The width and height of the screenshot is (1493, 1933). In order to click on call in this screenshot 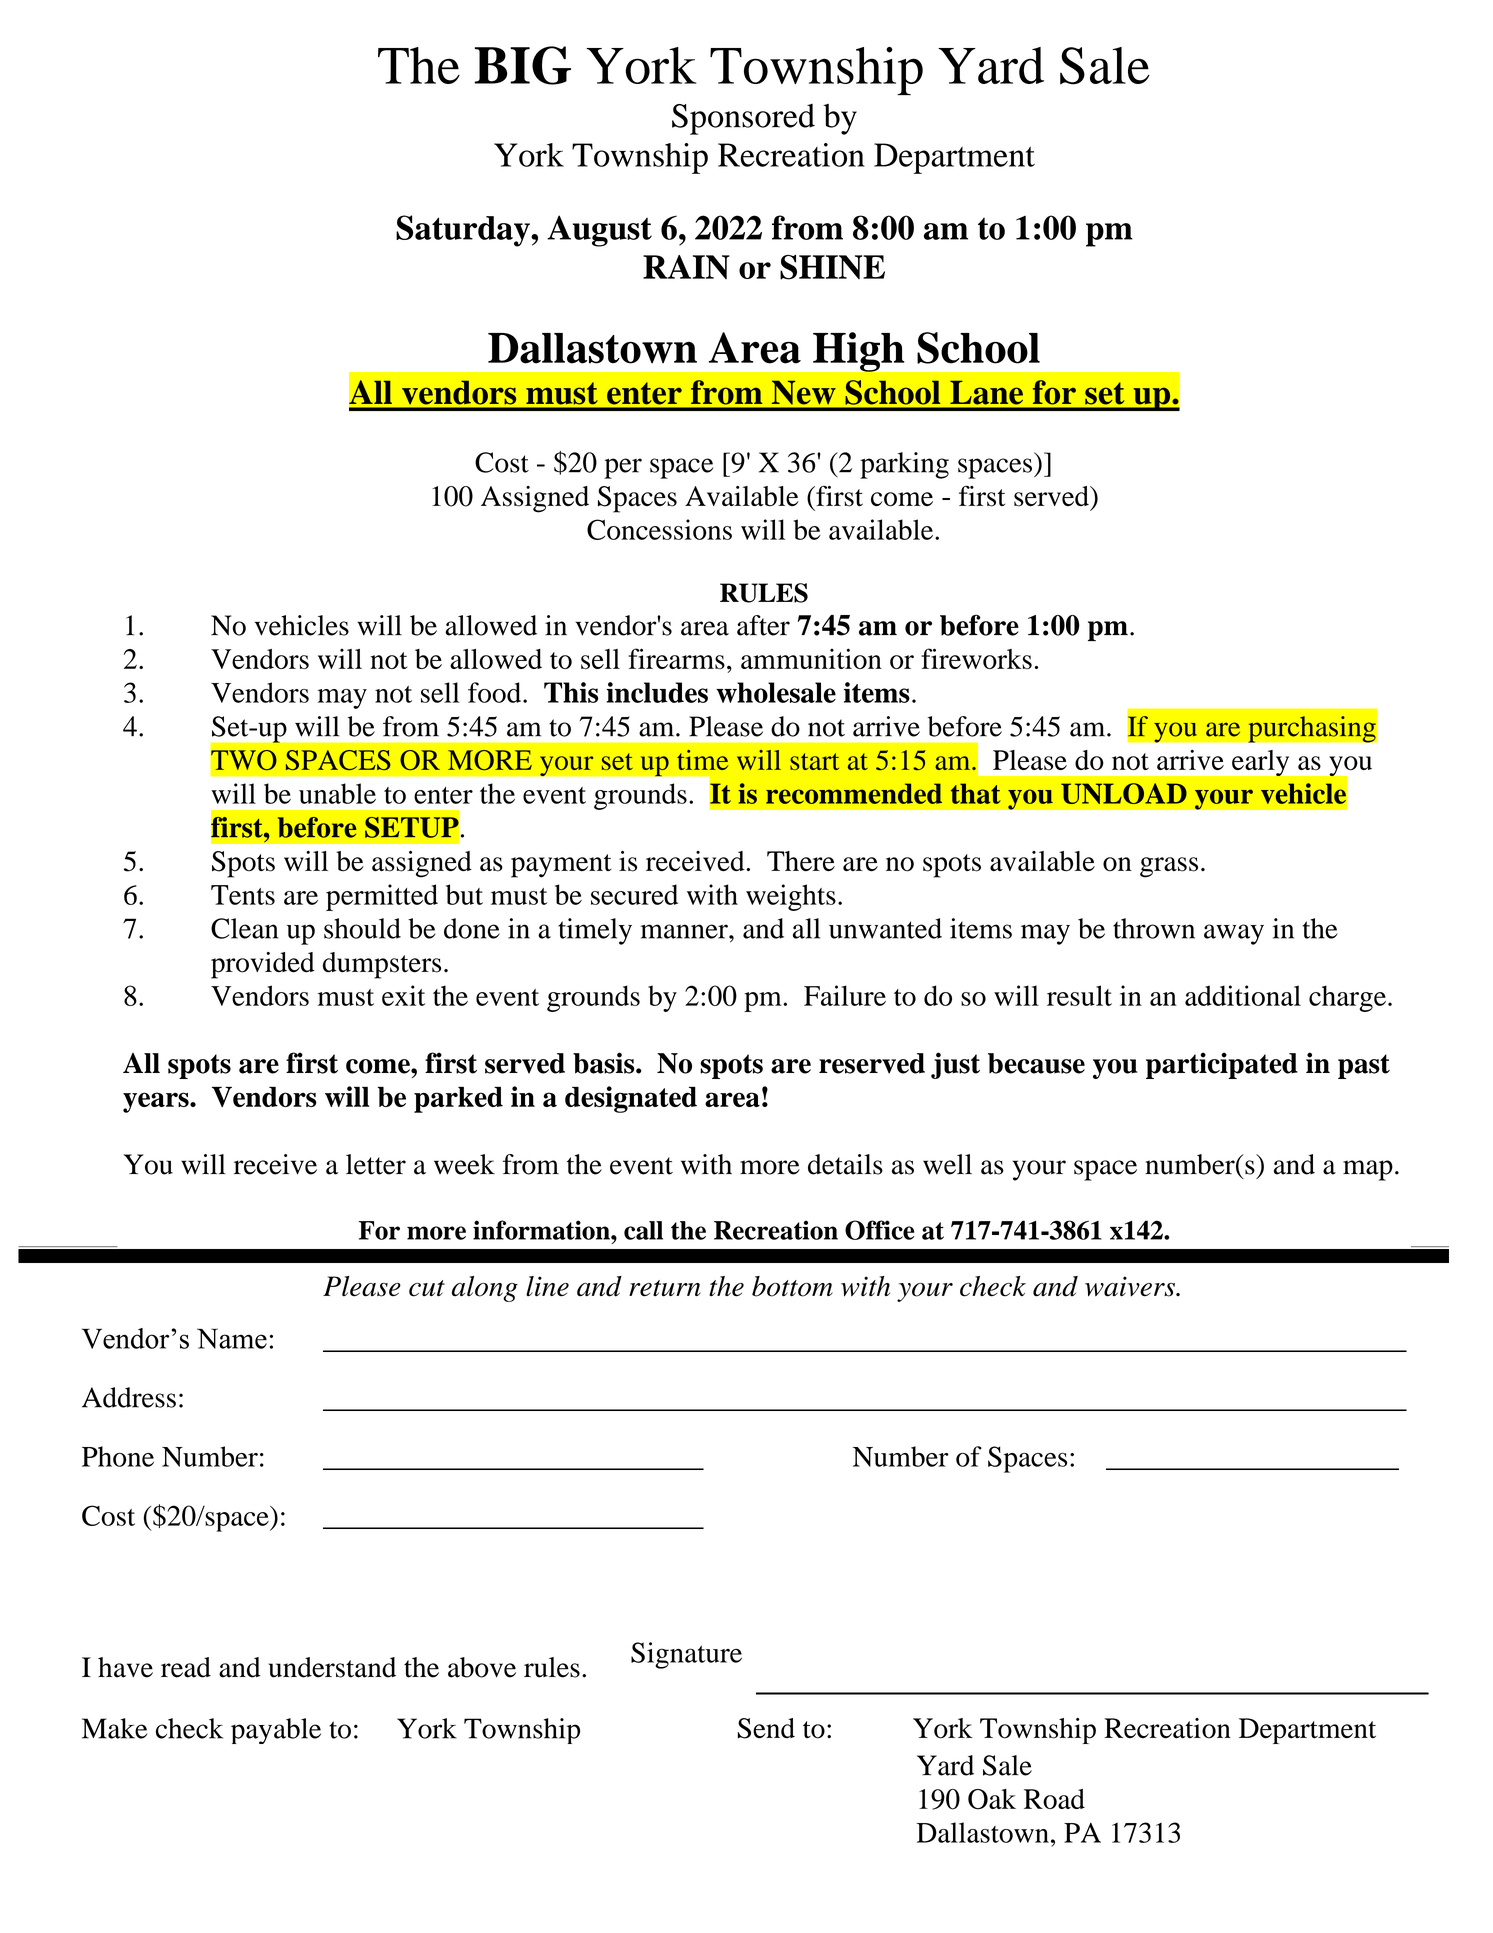, I will do `click(643, 1230)`.
